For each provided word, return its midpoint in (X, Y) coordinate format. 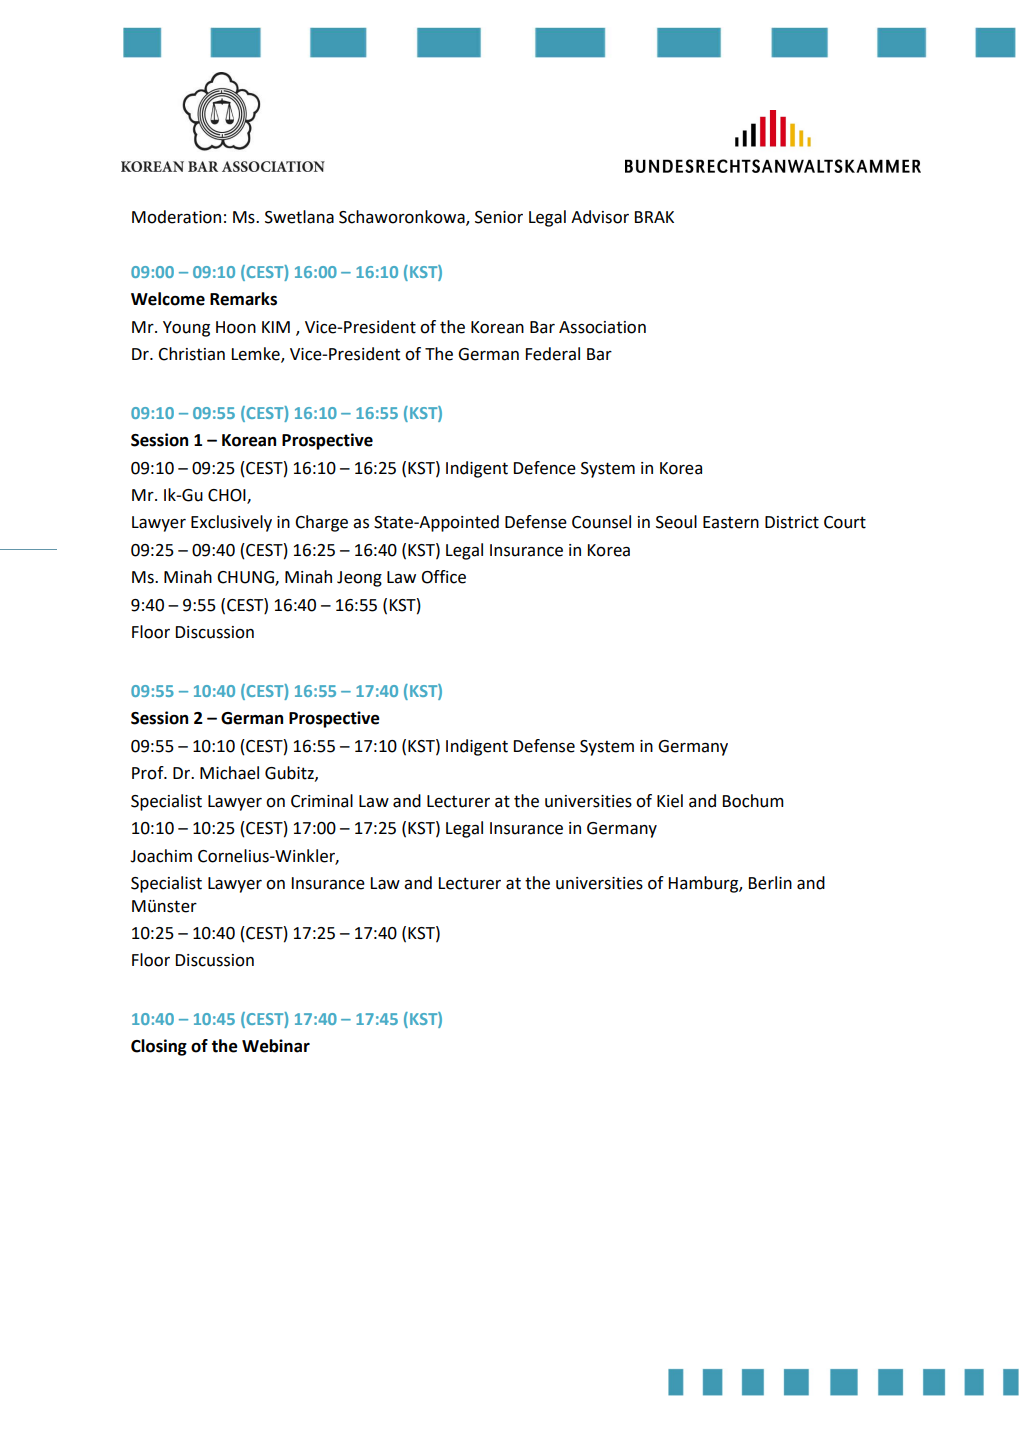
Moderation (176, 217)
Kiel (670, 801)
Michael (229, 773)
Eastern (731, 522)
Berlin (770, 883)
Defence (545, 468)
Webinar (276, 1046)
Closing (159, 1047)
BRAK (654, 217)
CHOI (228, 496)
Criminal (322, 801)
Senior (499, 217)
